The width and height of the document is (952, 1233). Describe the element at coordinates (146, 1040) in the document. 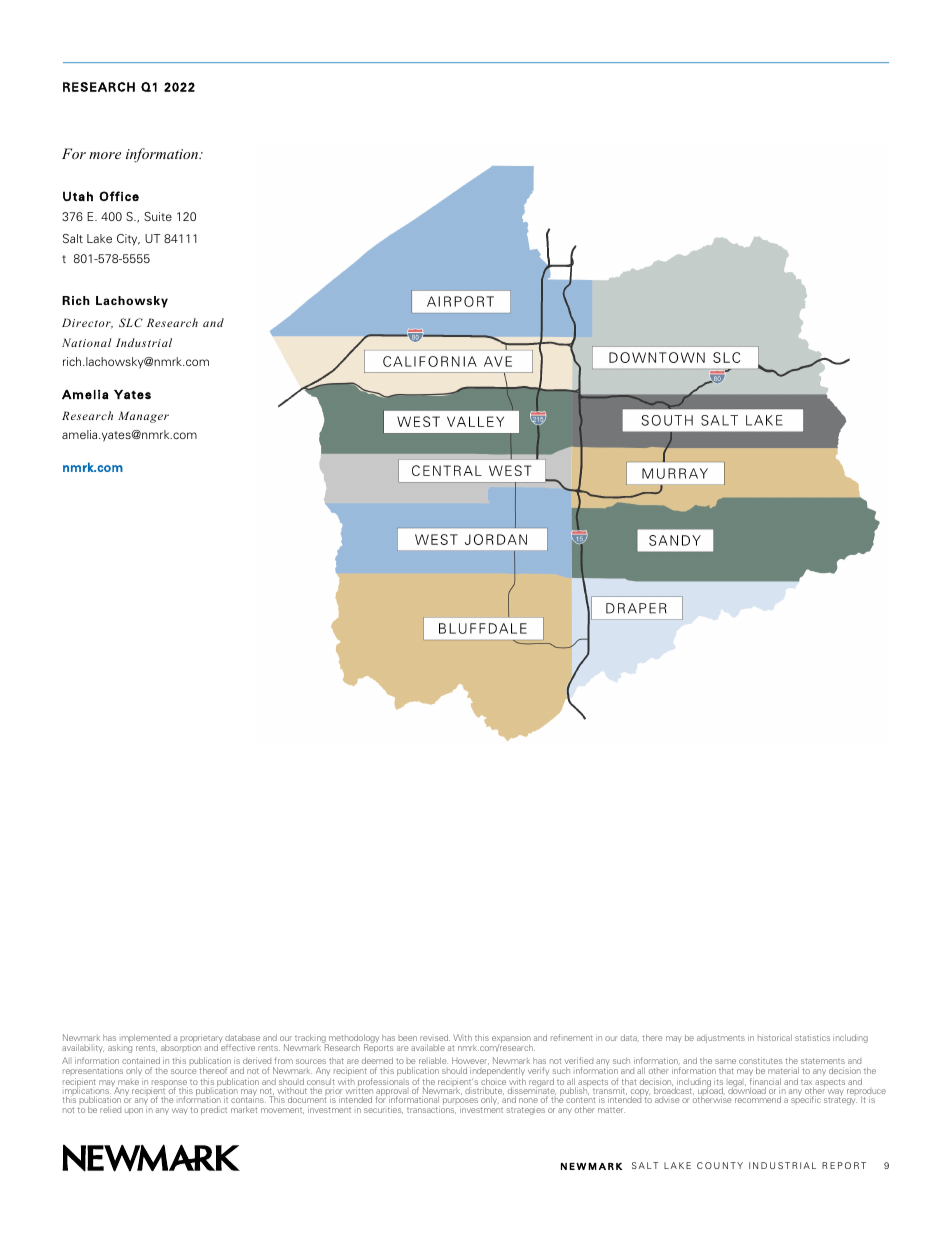

I see `implemented` at that location.
